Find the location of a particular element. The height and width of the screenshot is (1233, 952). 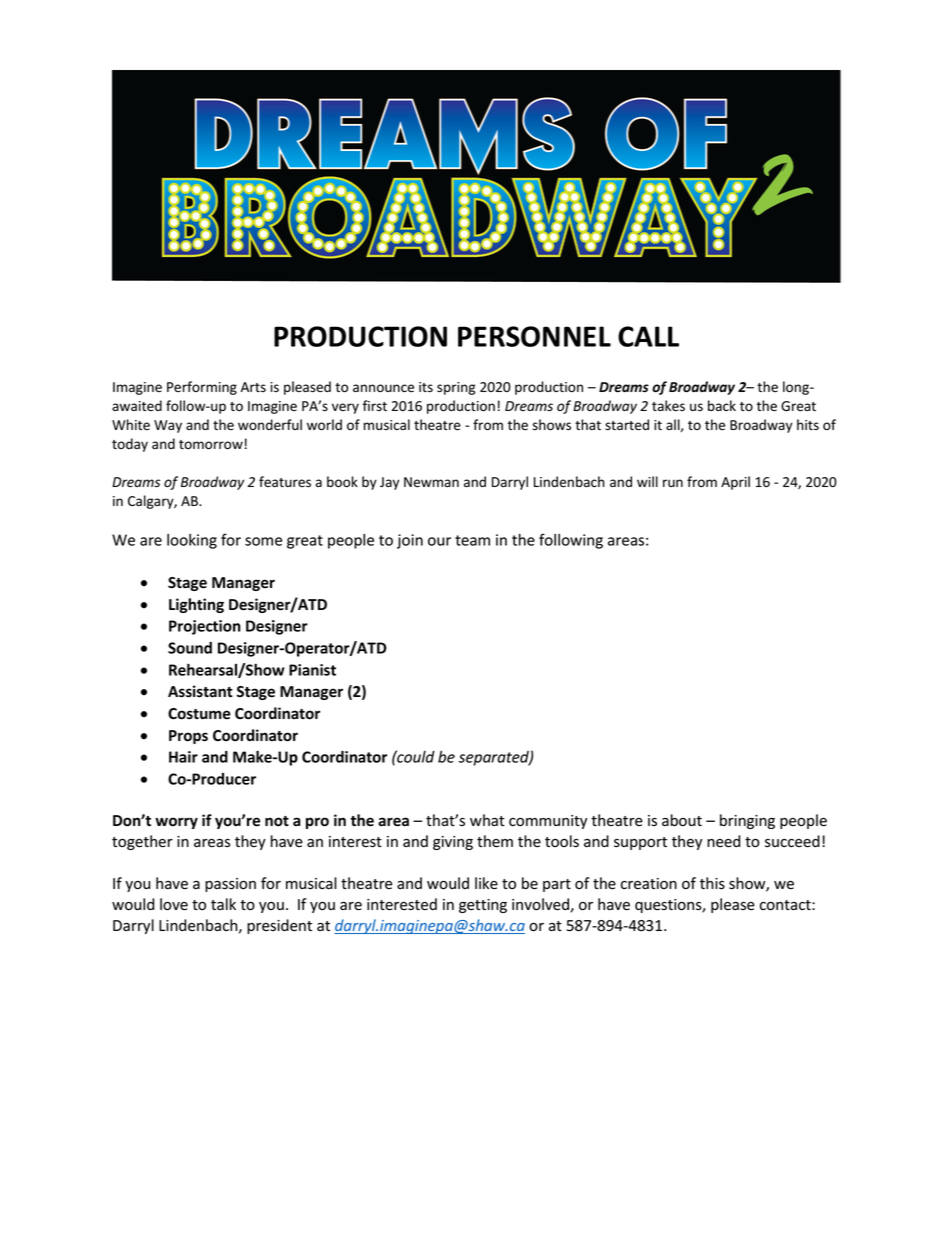

talk is located at coordinates (223, 904).
